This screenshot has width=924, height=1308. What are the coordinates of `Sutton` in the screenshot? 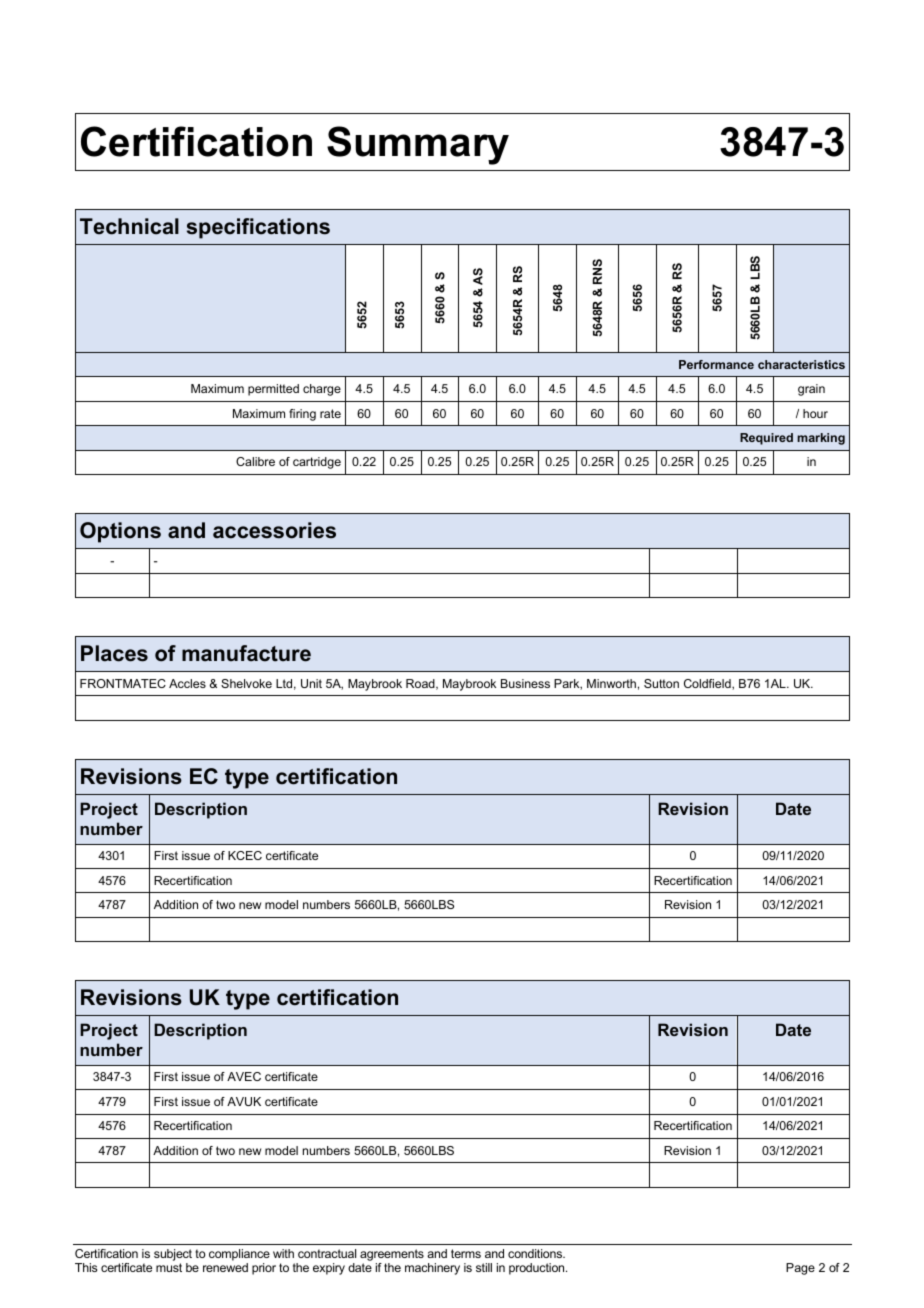 It's located at (661, 683).
